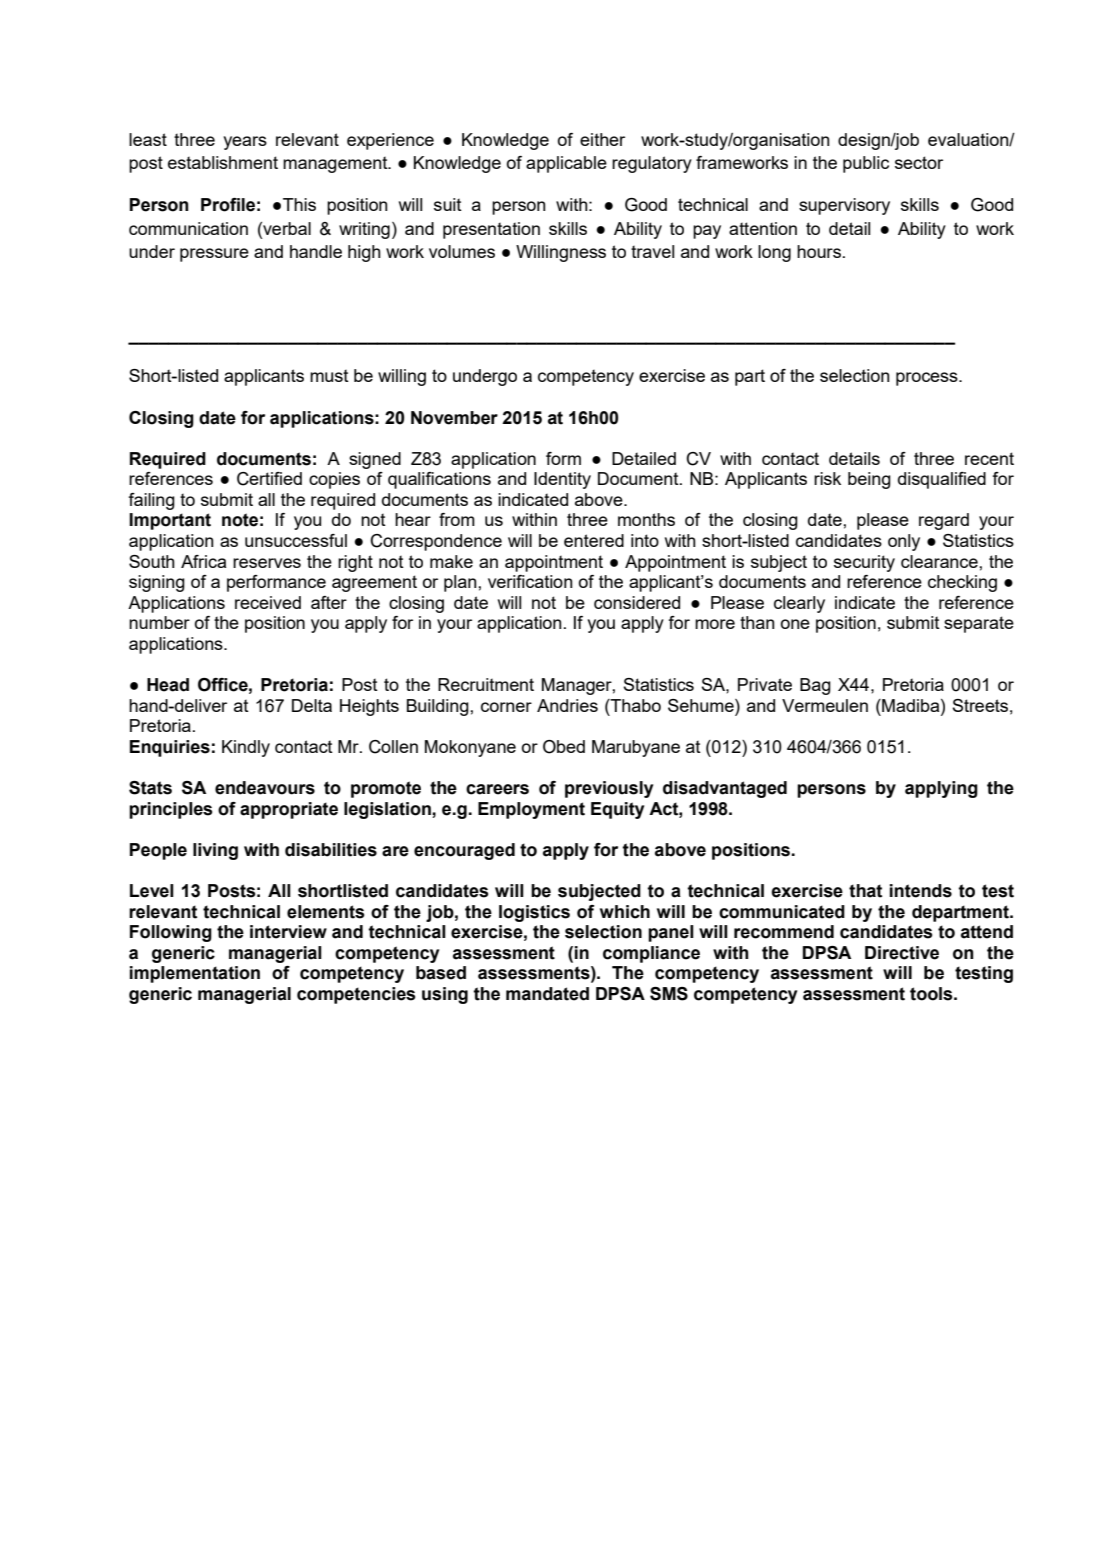 This screenshot has width=1095, height=1550. I want to click on establishment, so click(223, 162).
